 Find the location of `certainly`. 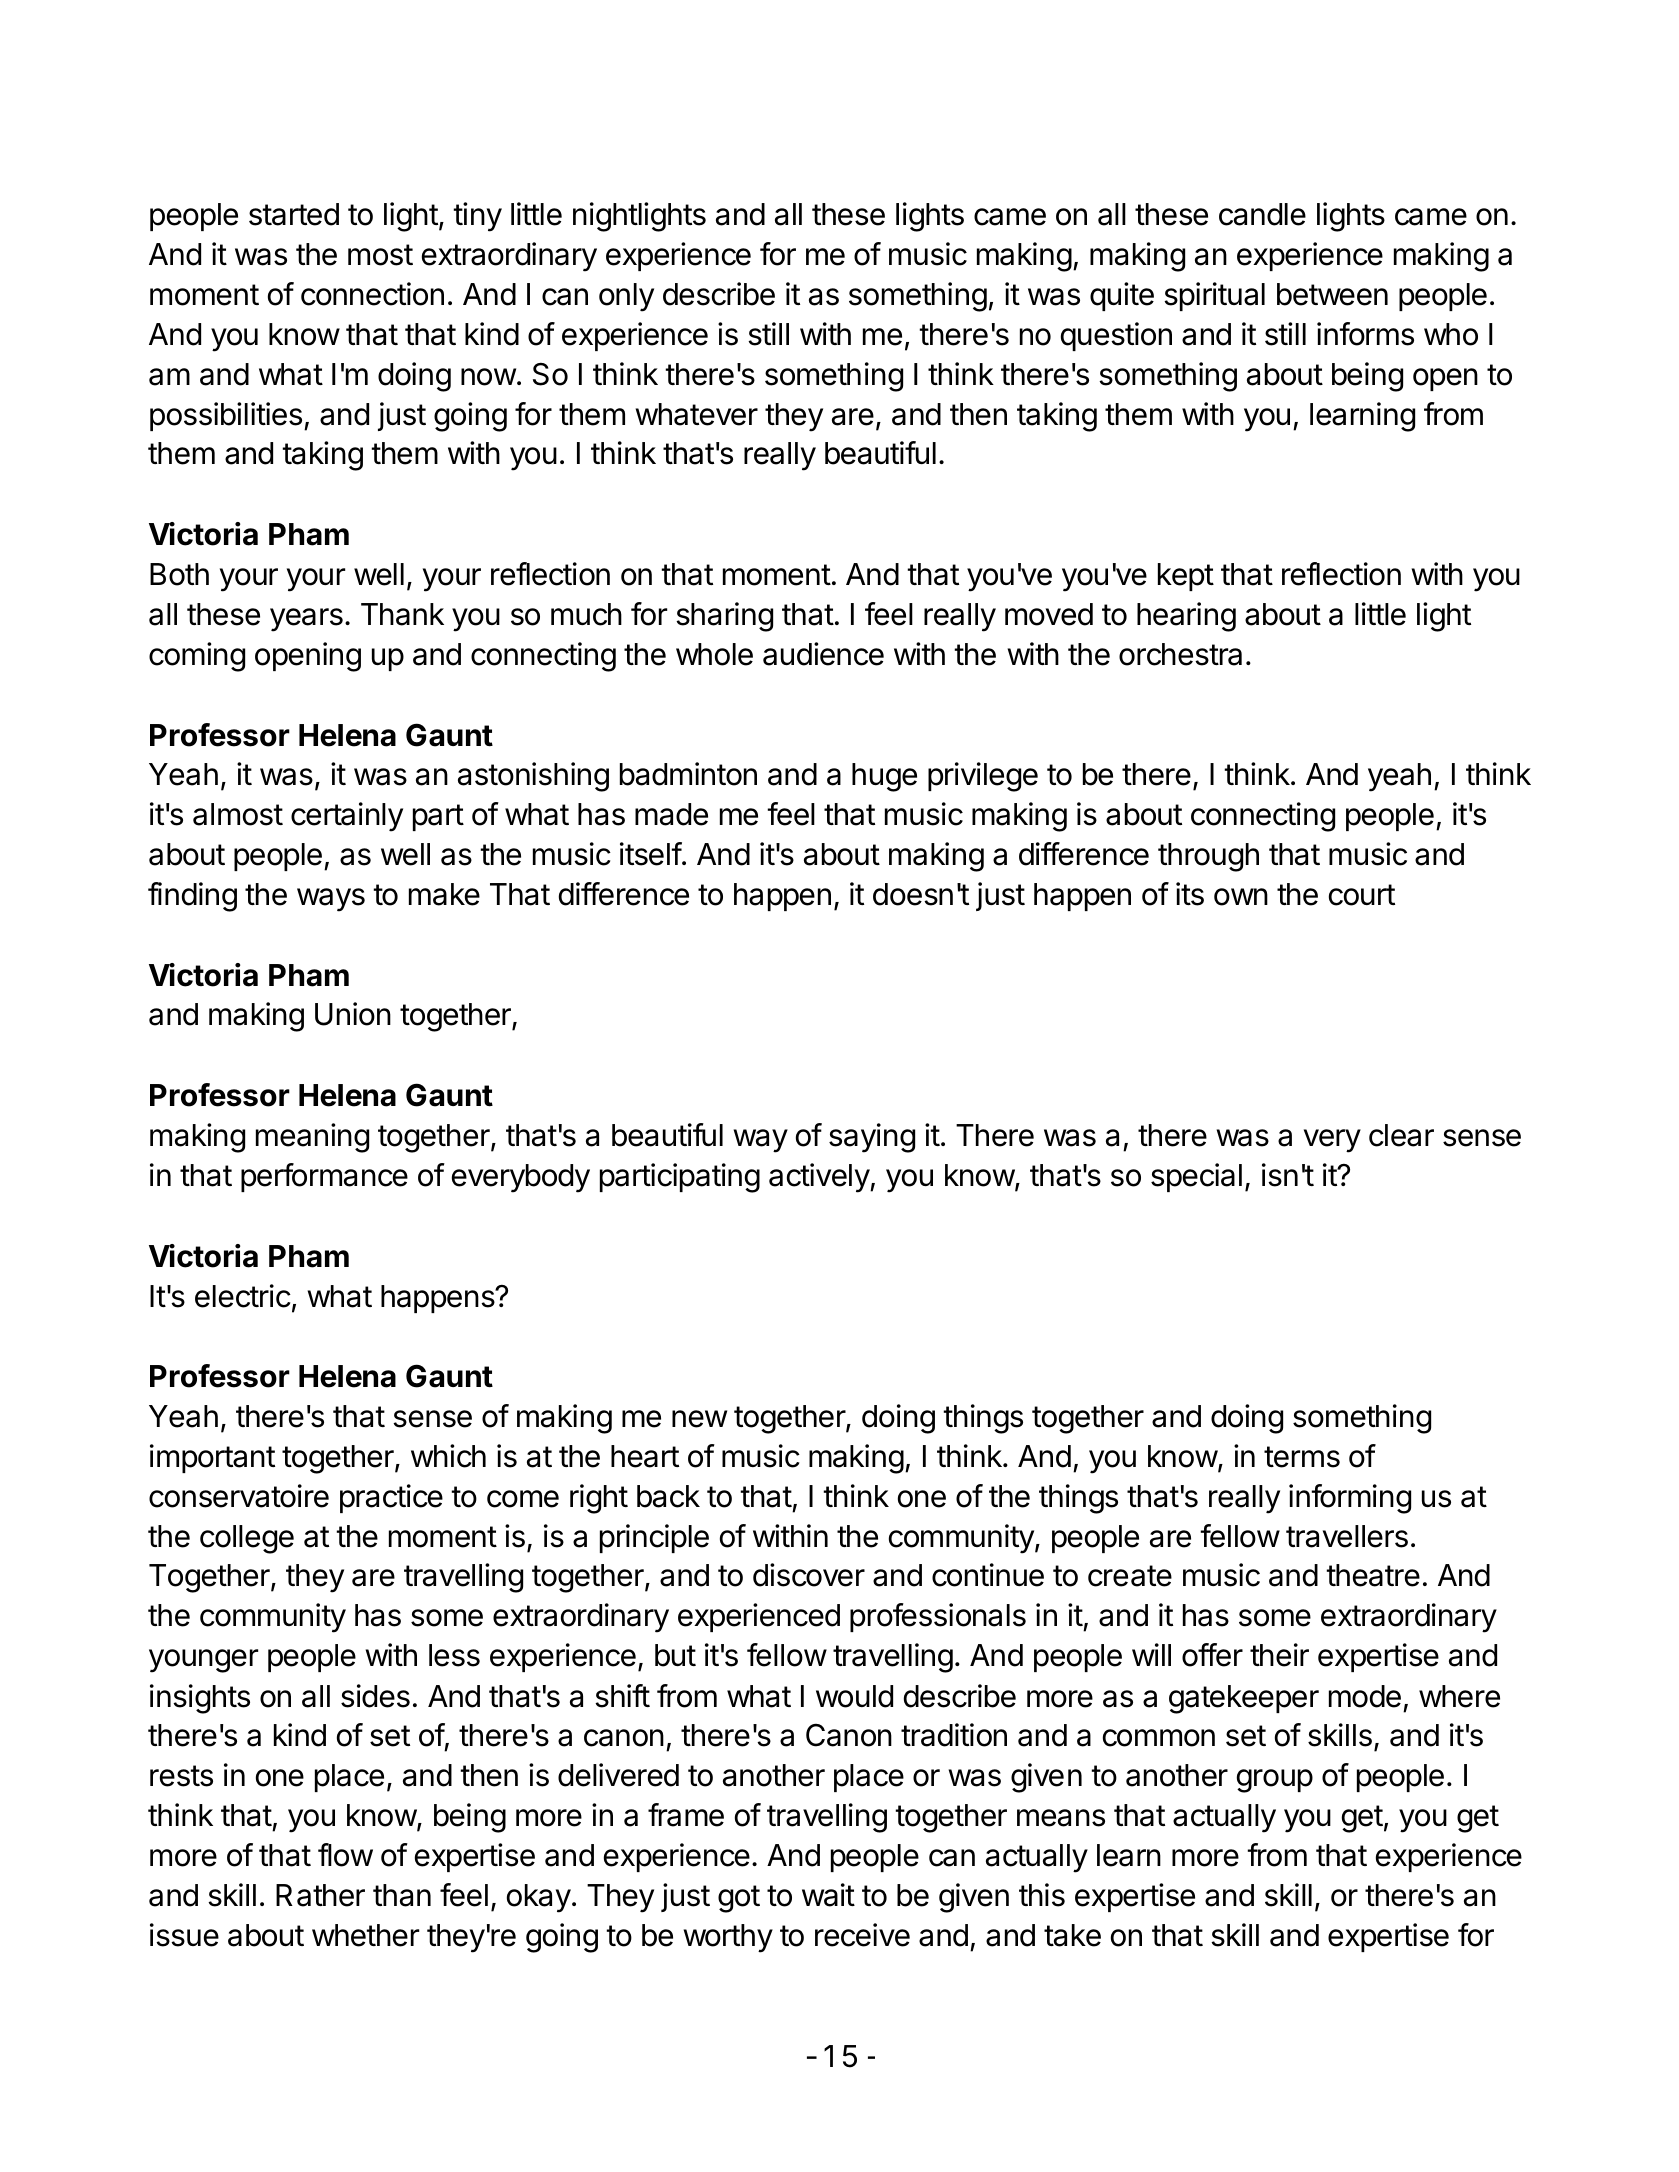

certainly is located at coordinates (347, 817).
